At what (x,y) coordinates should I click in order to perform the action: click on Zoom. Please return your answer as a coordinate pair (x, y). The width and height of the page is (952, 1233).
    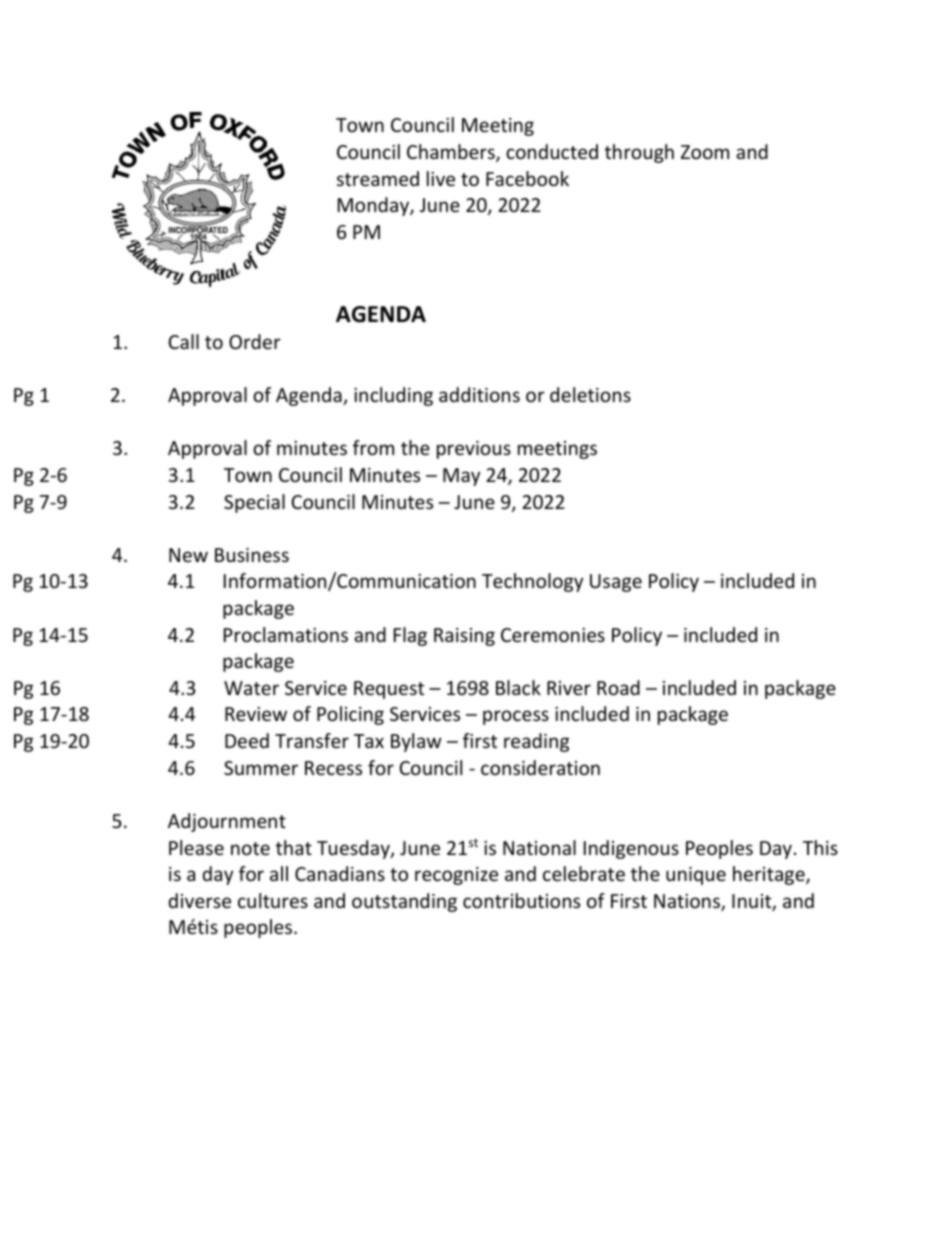
    Looking at the image, I should click on (705, 152).
